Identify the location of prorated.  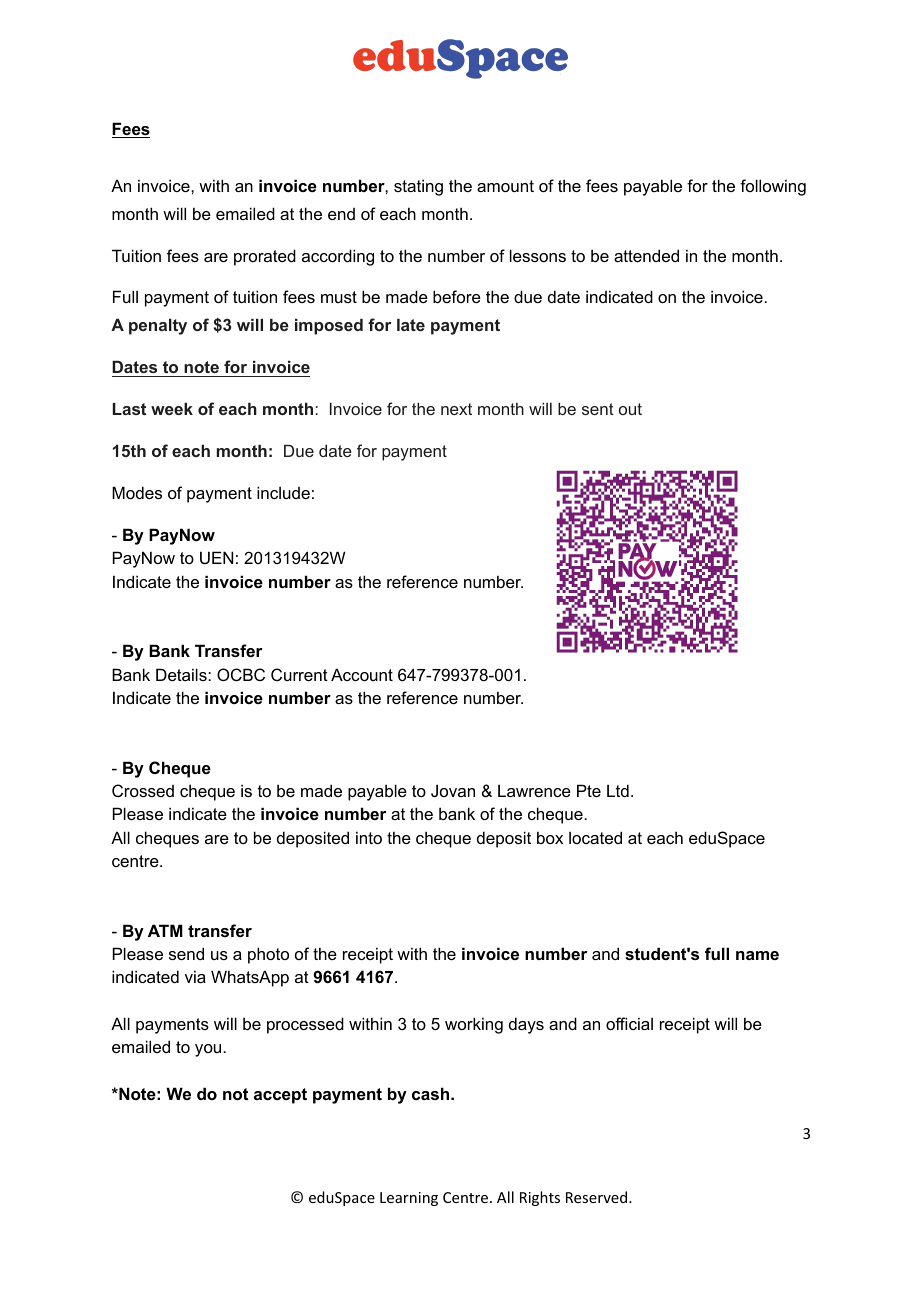
(265, 257).
